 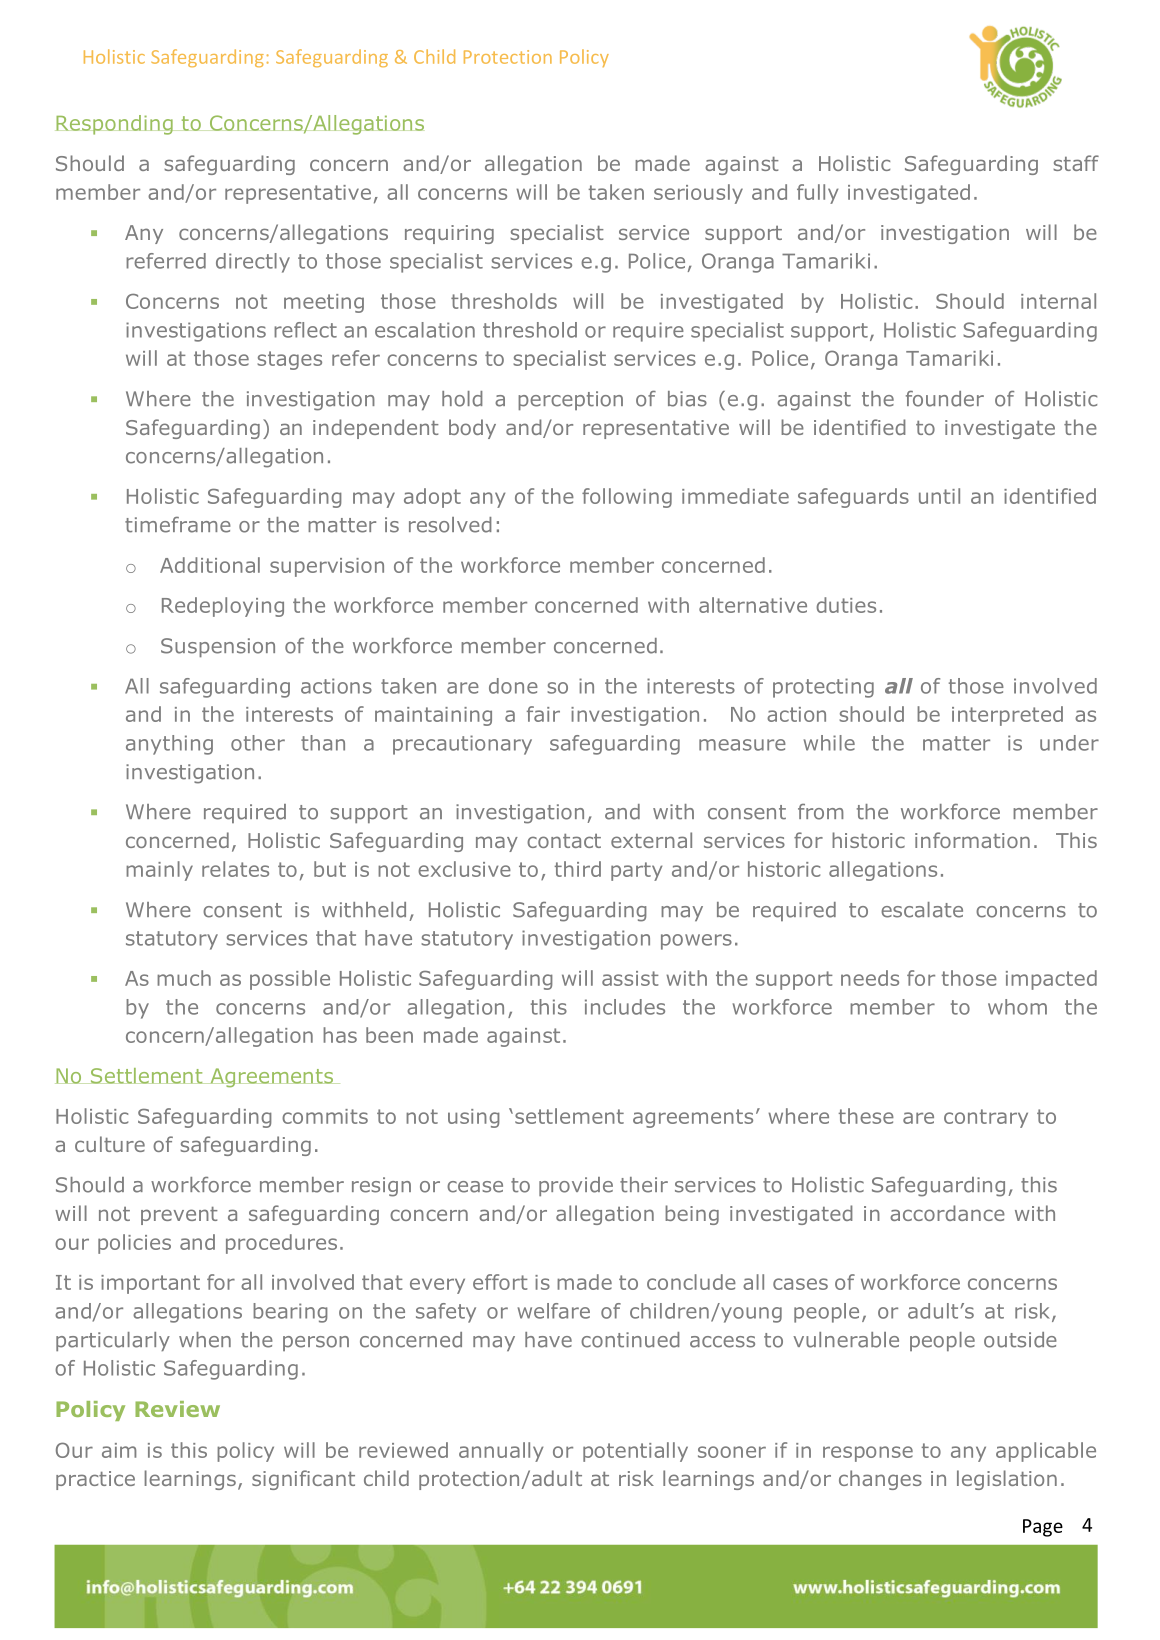 What do you see at coordinates (114, 125) in the image?
I see `Responding` at bounding box center [114, 125].
